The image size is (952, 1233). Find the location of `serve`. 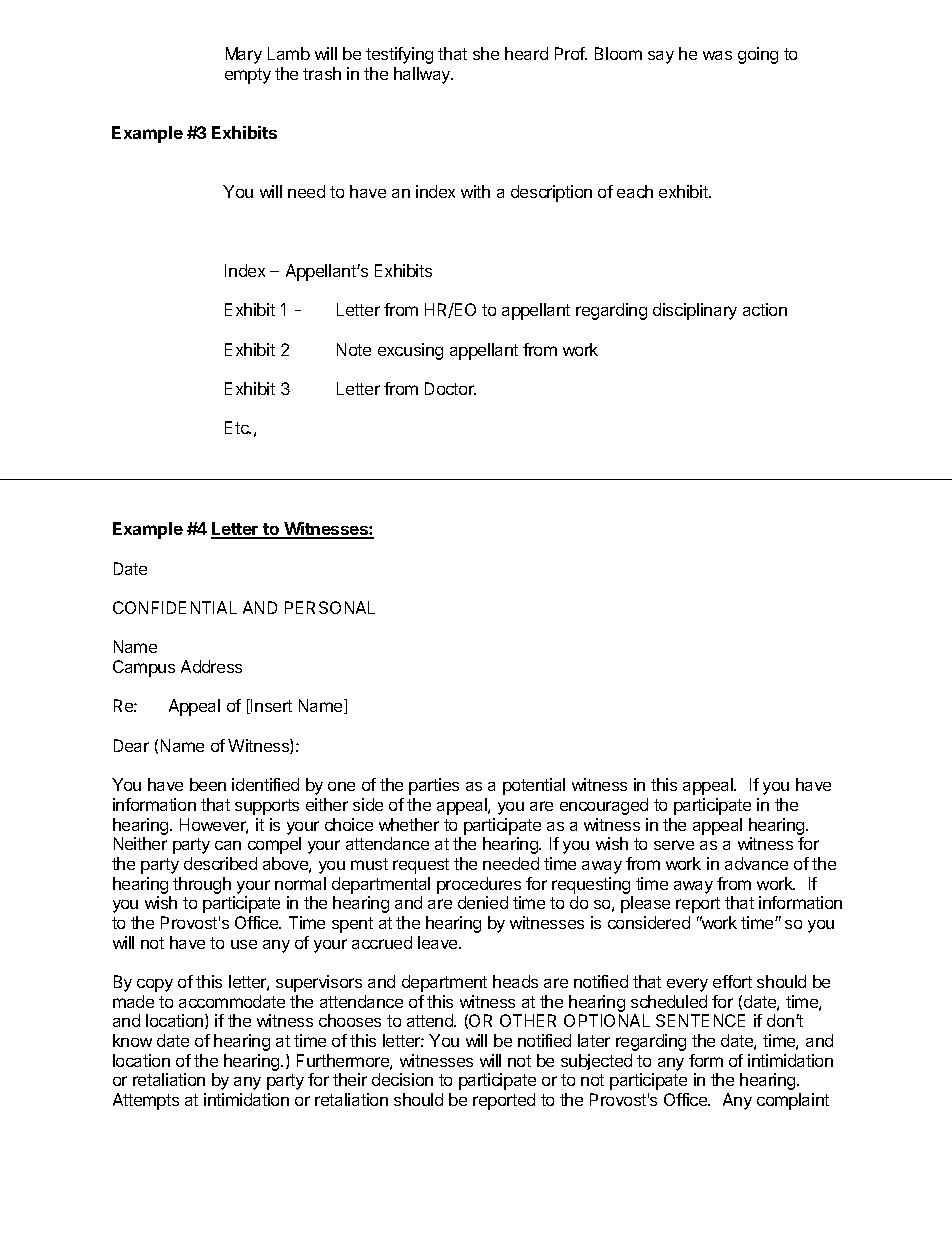

serve is located at coordinates (674, 845).
